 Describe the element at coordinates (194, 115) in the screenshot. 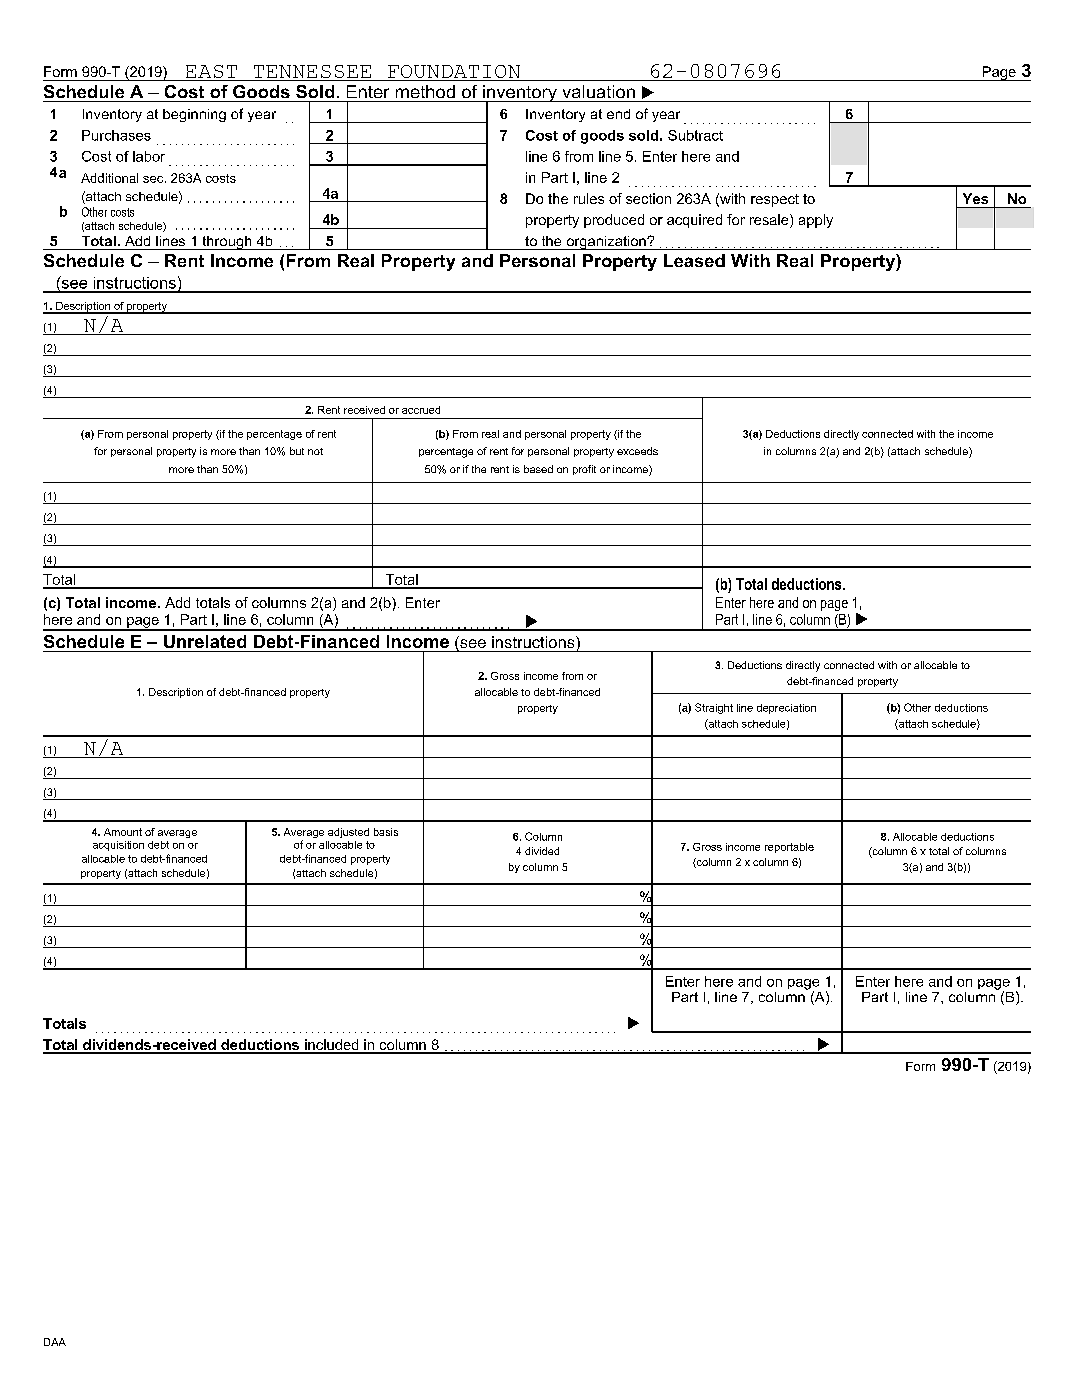

I see `beginning` at that location.
